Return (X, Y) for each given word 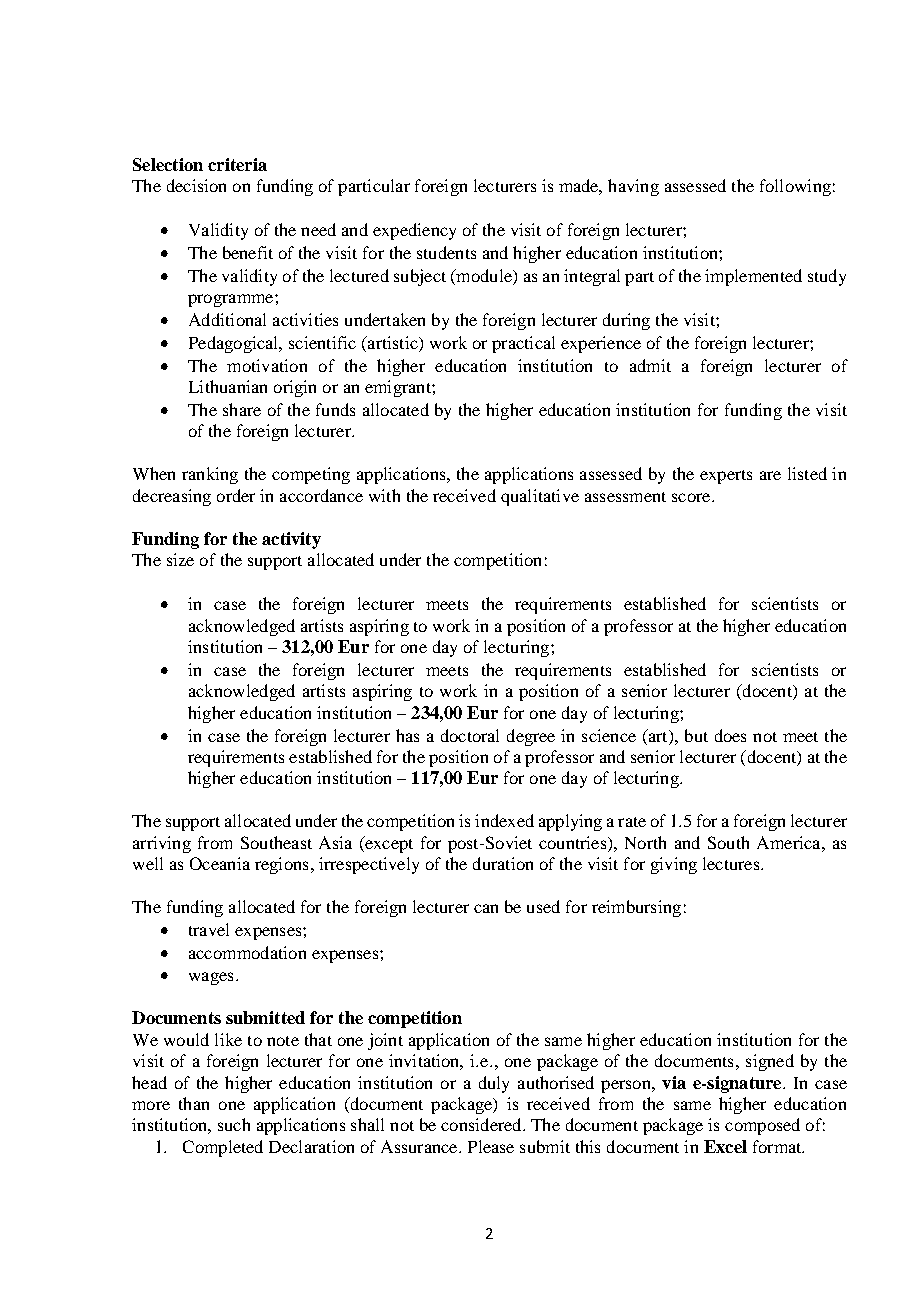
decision (196, 185)
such (234, 1124)
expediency (414, 231)
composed (762, 1126)
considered (482, 1124)
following (795, 187)
